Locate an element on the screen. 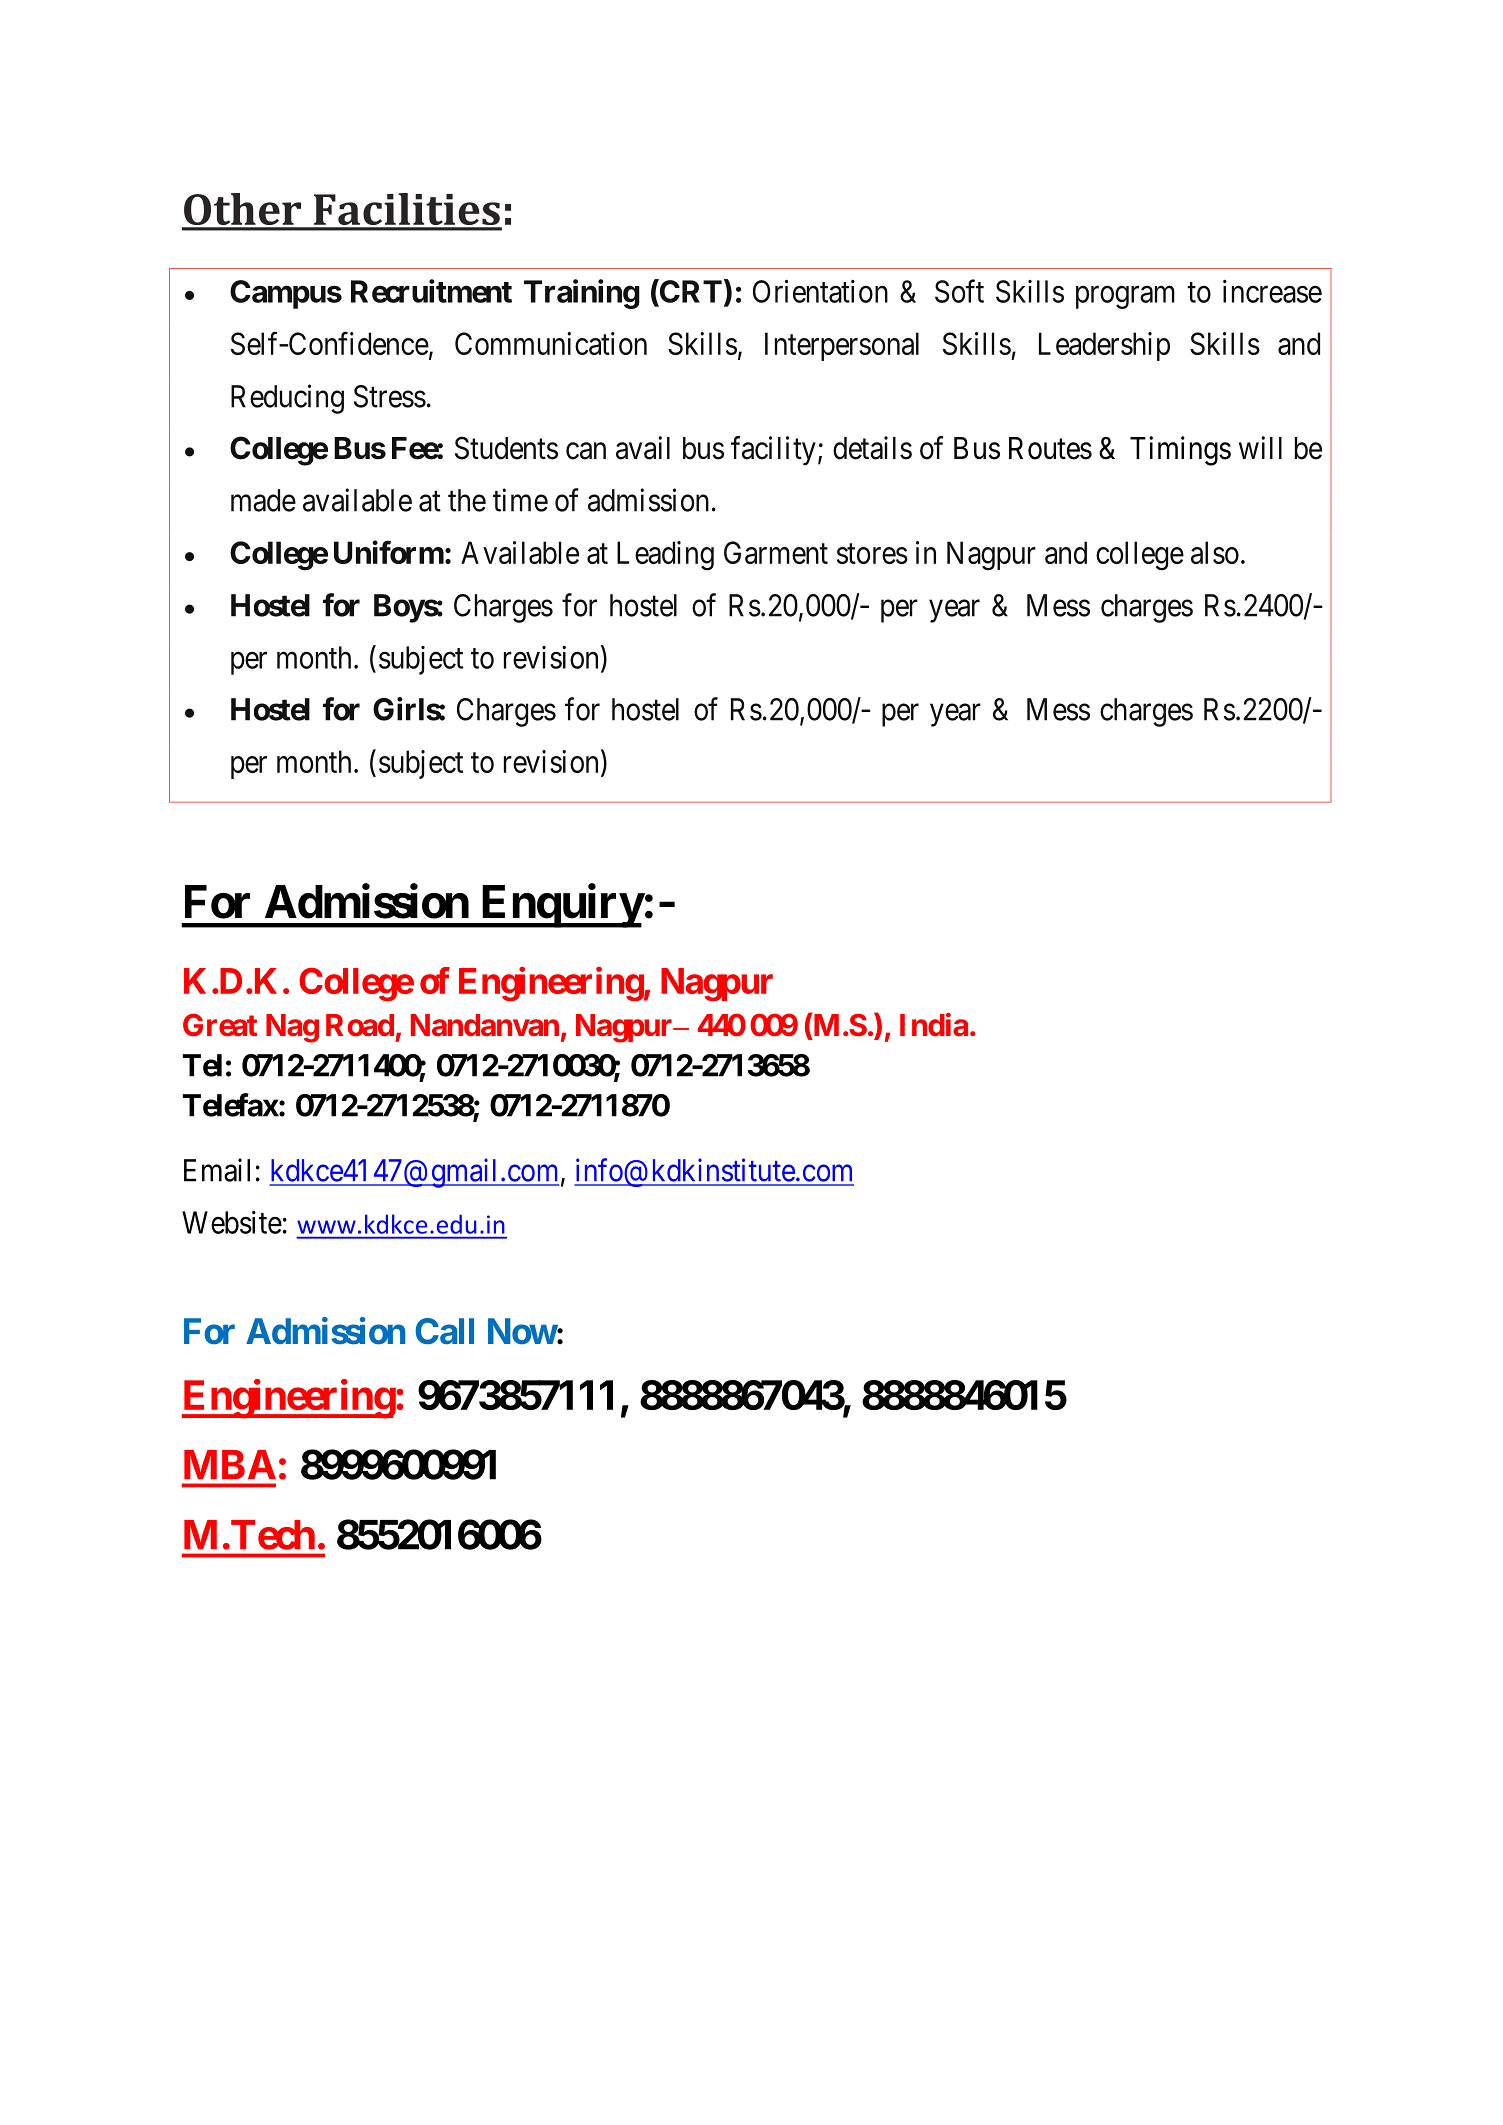 This screenshot has height=2125, width=1503. Road is located at coordinates (360, 1025).
